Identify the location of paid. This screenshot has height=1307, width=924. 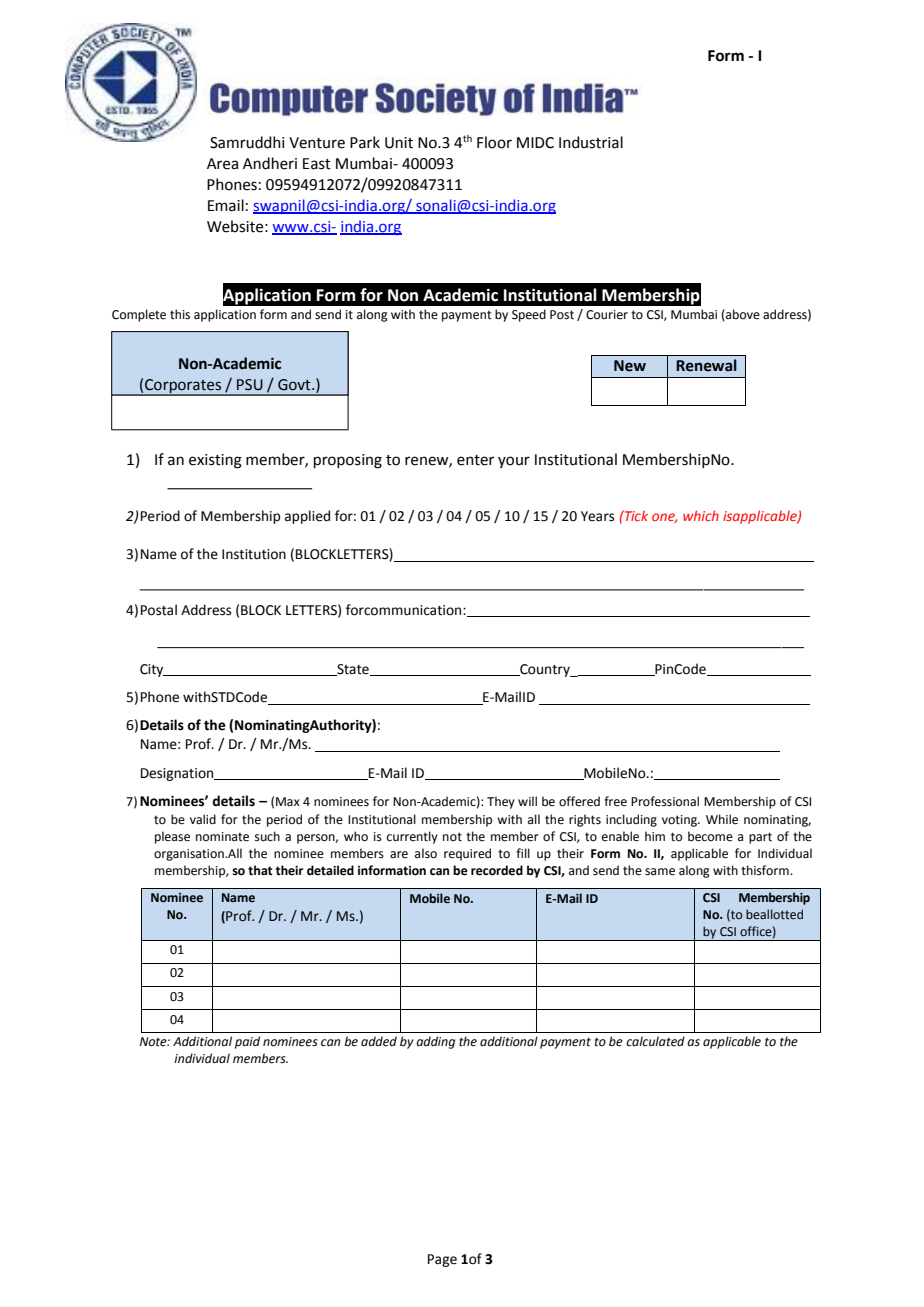
(247, 1042).
